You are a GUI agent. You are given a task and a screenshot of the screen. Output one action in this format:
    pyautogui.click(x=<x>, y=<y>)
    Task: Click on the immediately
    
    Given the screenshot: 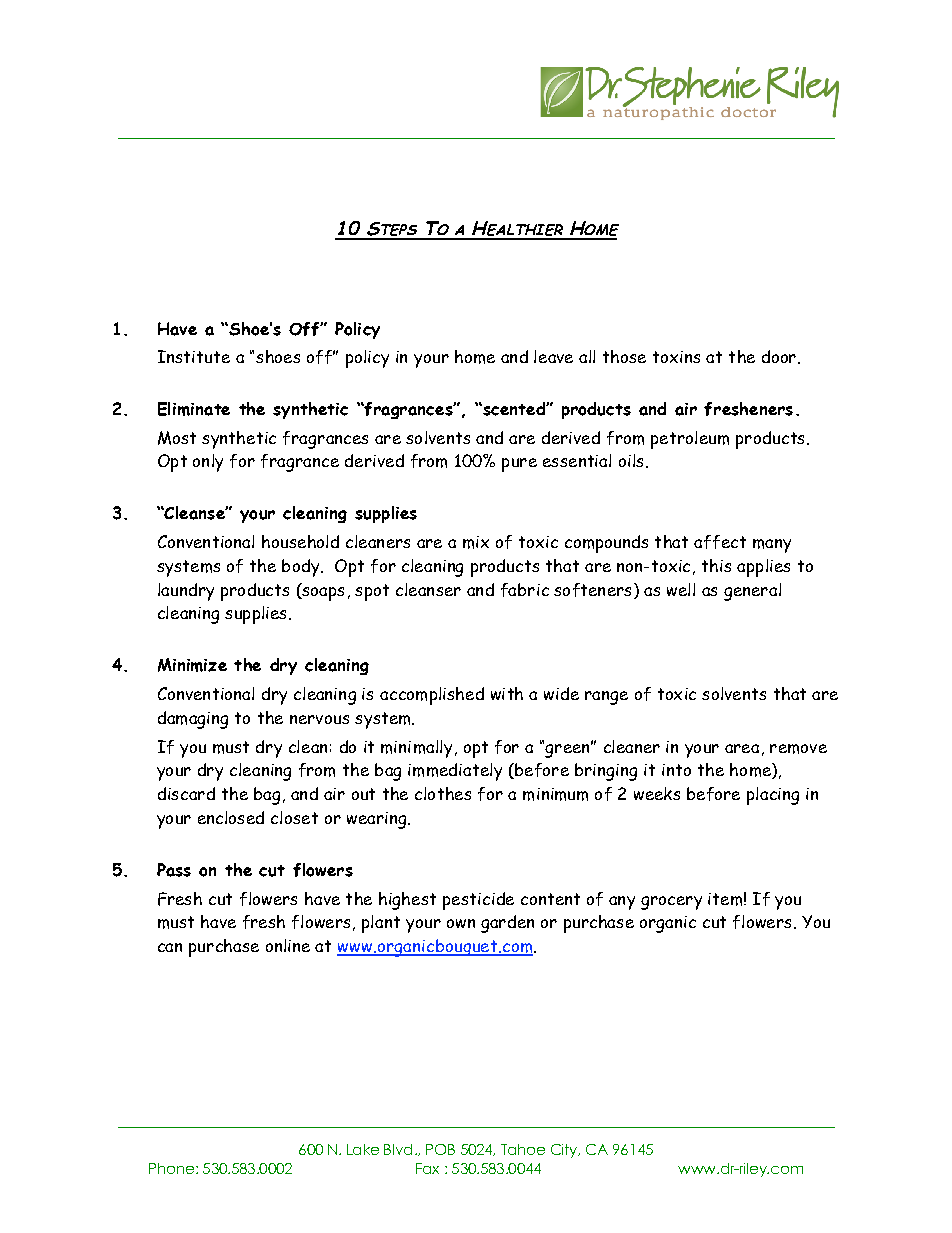 What is the action you would take?
    pyautogui.click(x=455, y=772)
